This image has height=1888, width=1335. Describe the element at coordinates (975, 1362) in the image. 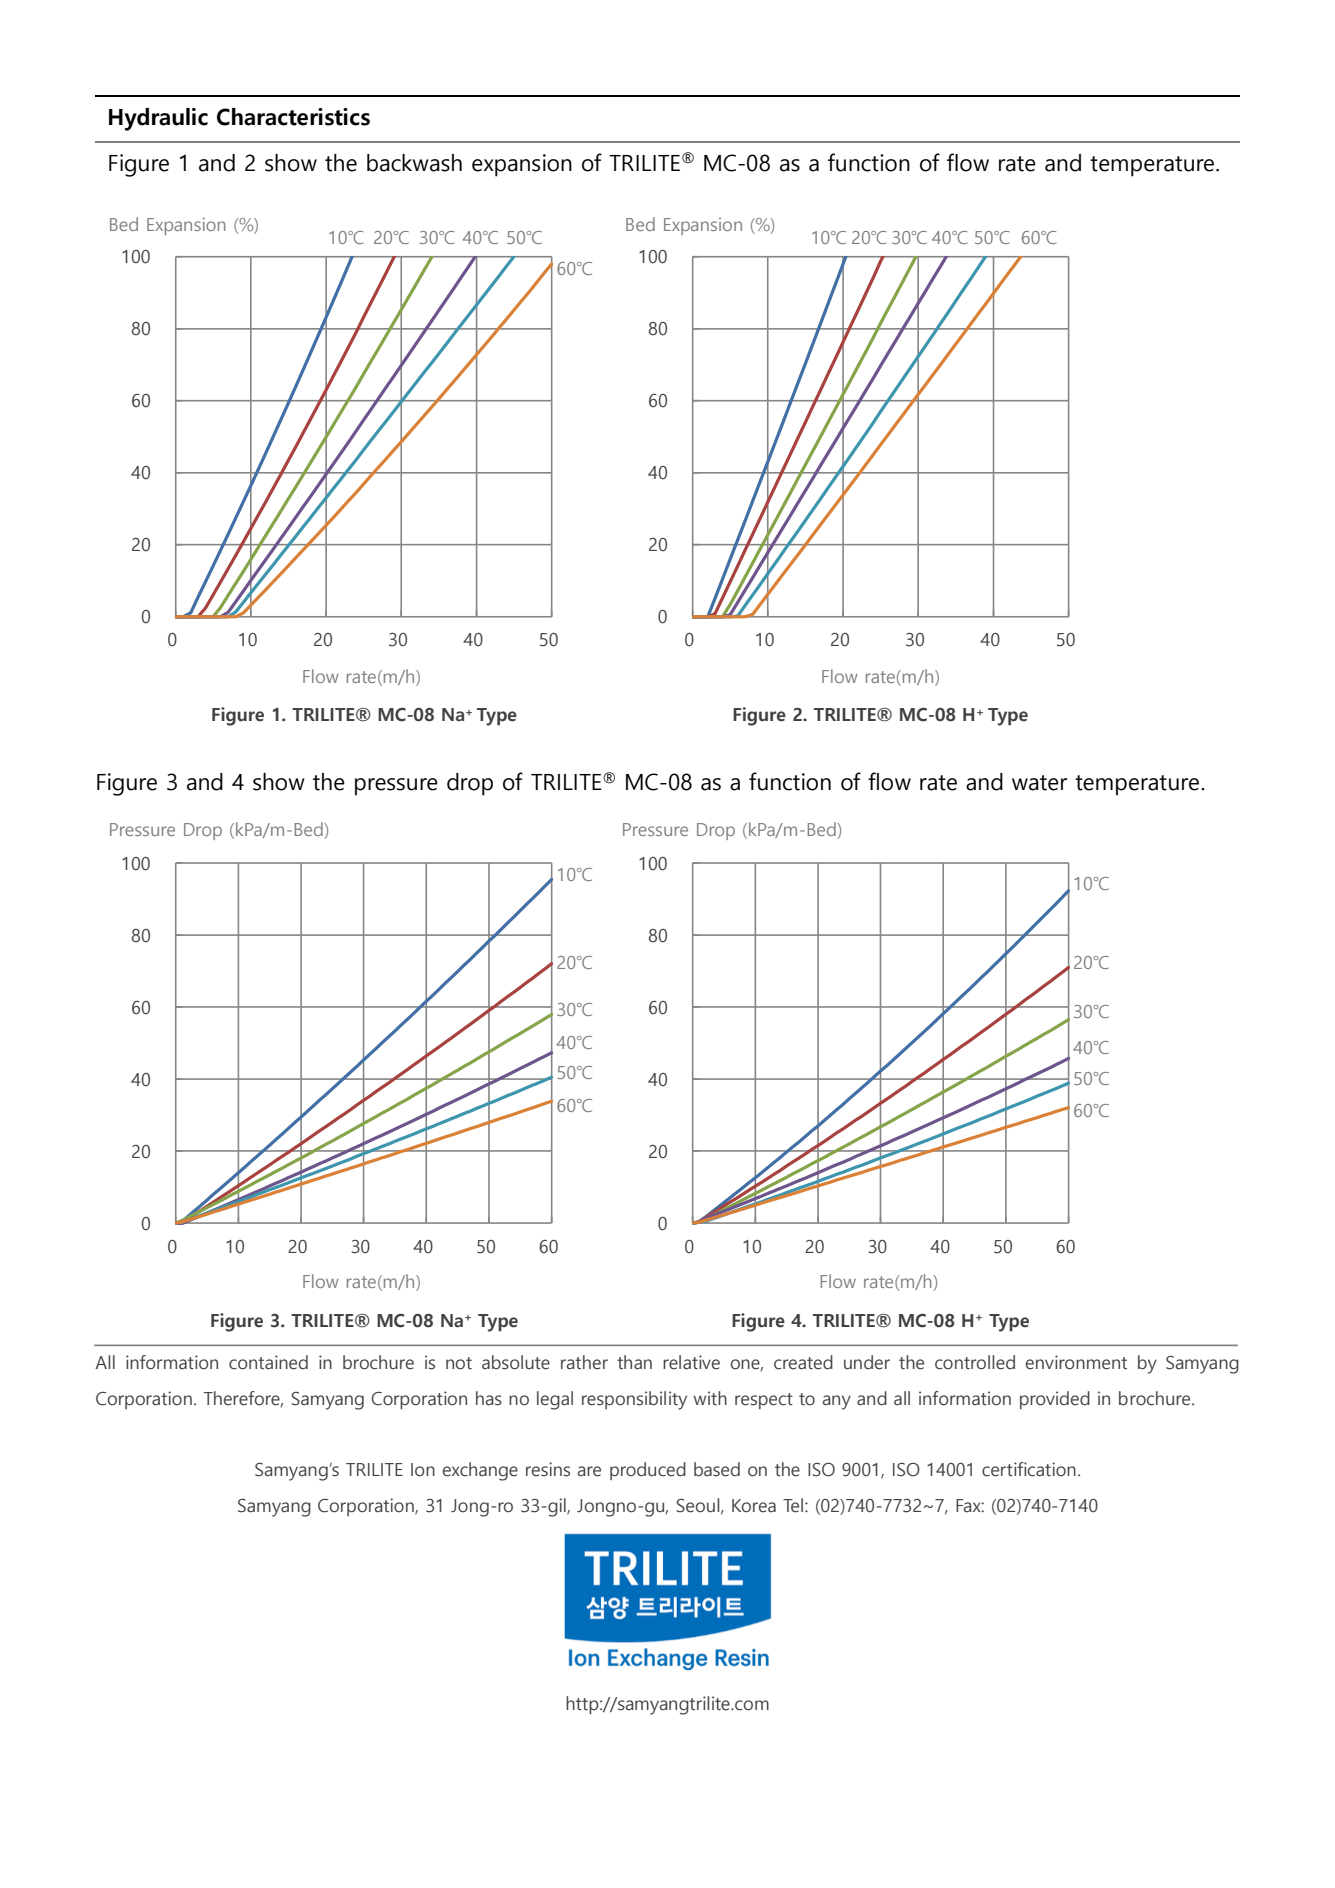

I see `controlled` at that location.
